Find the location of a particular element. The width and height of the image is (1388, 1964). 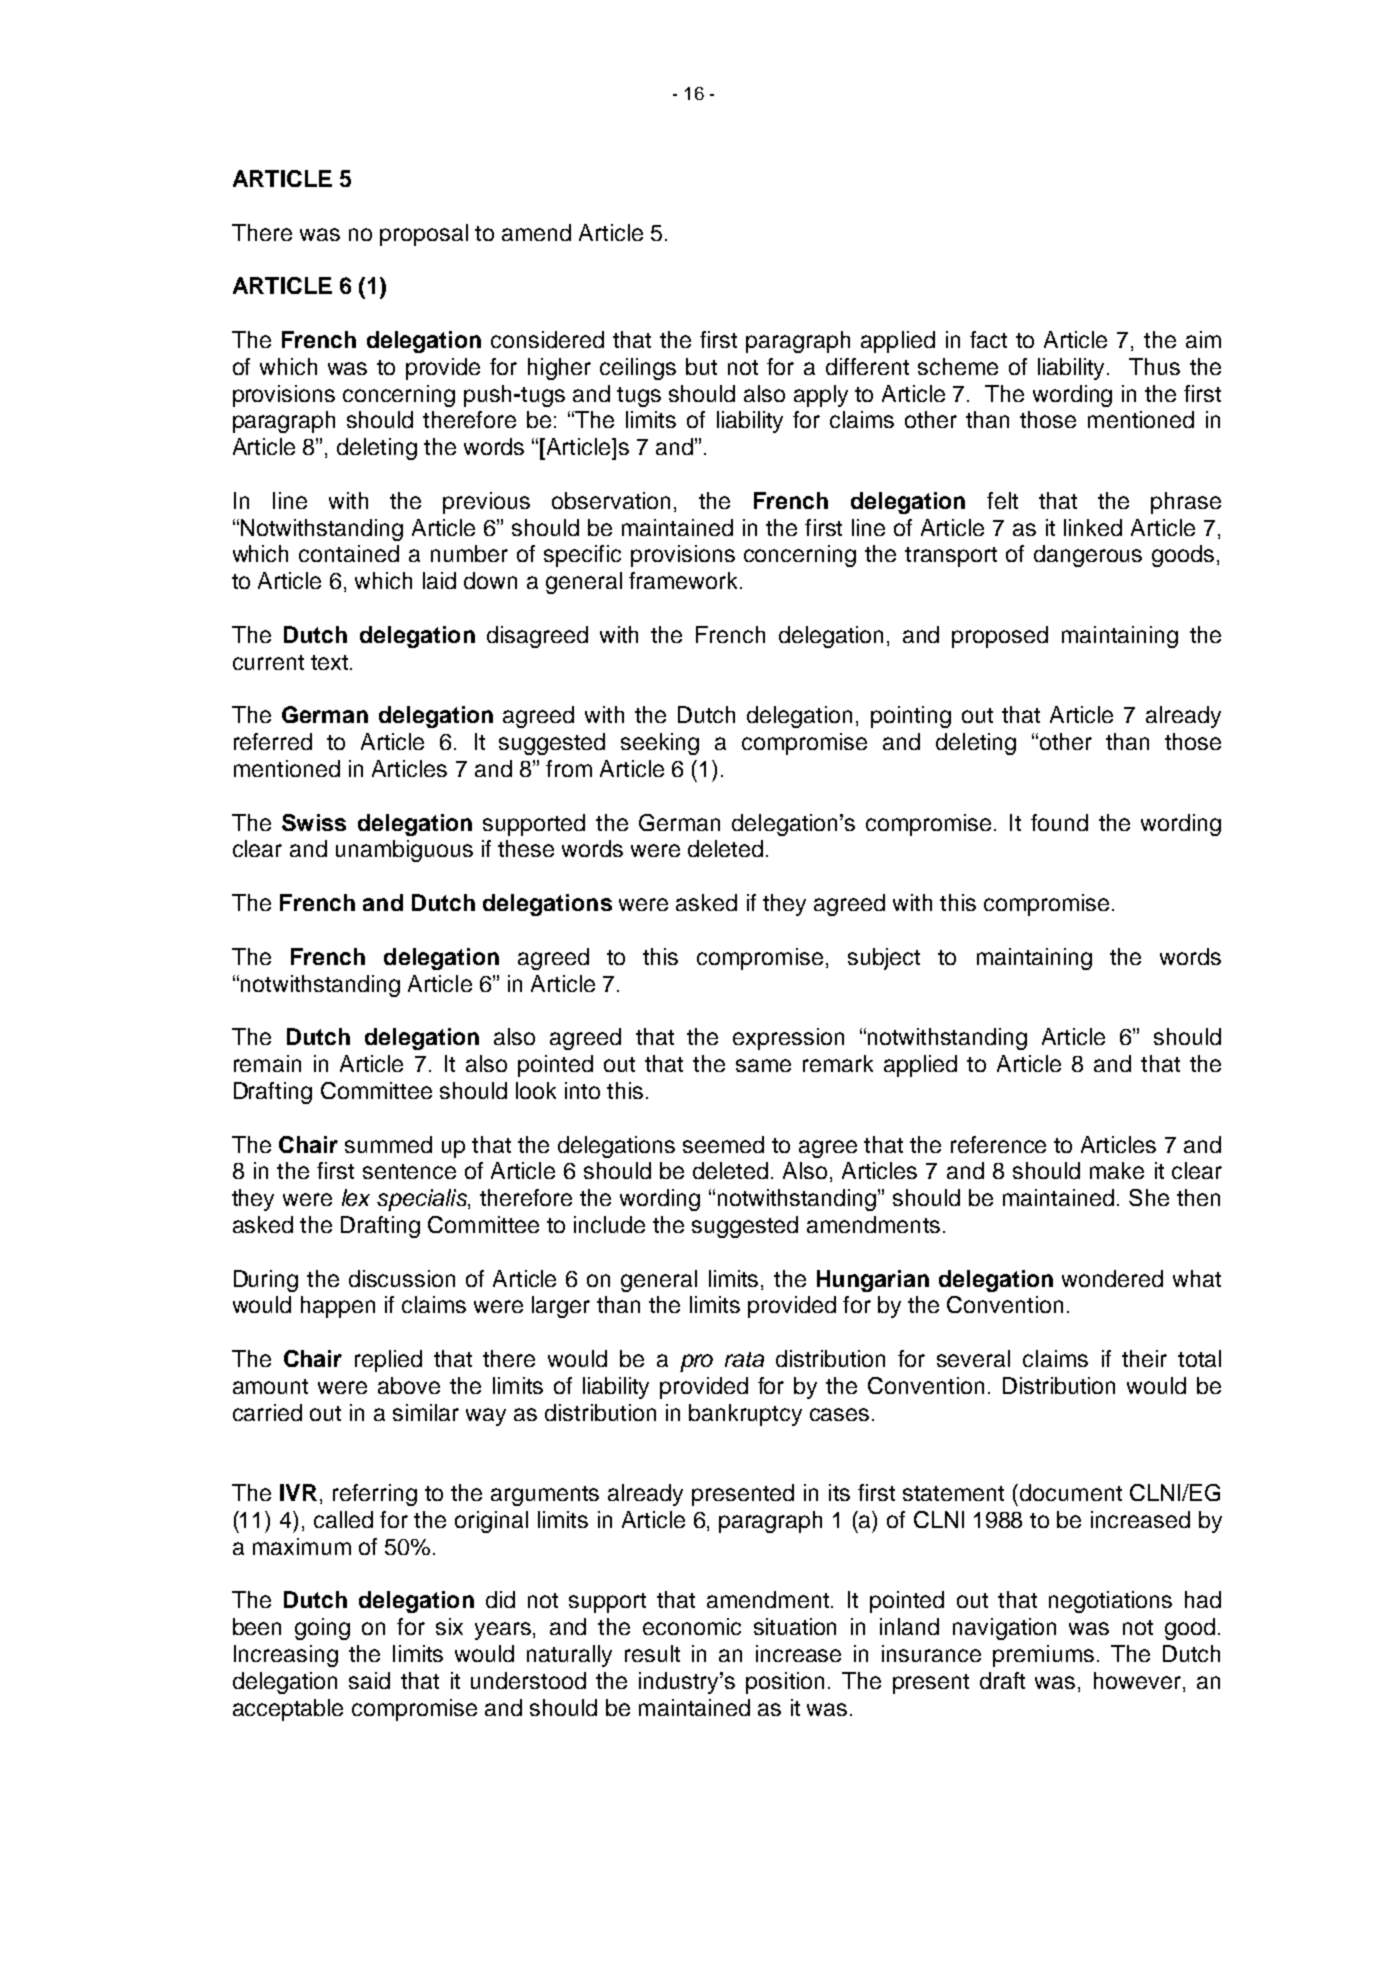

found is located at coordinates (1059, 822).
